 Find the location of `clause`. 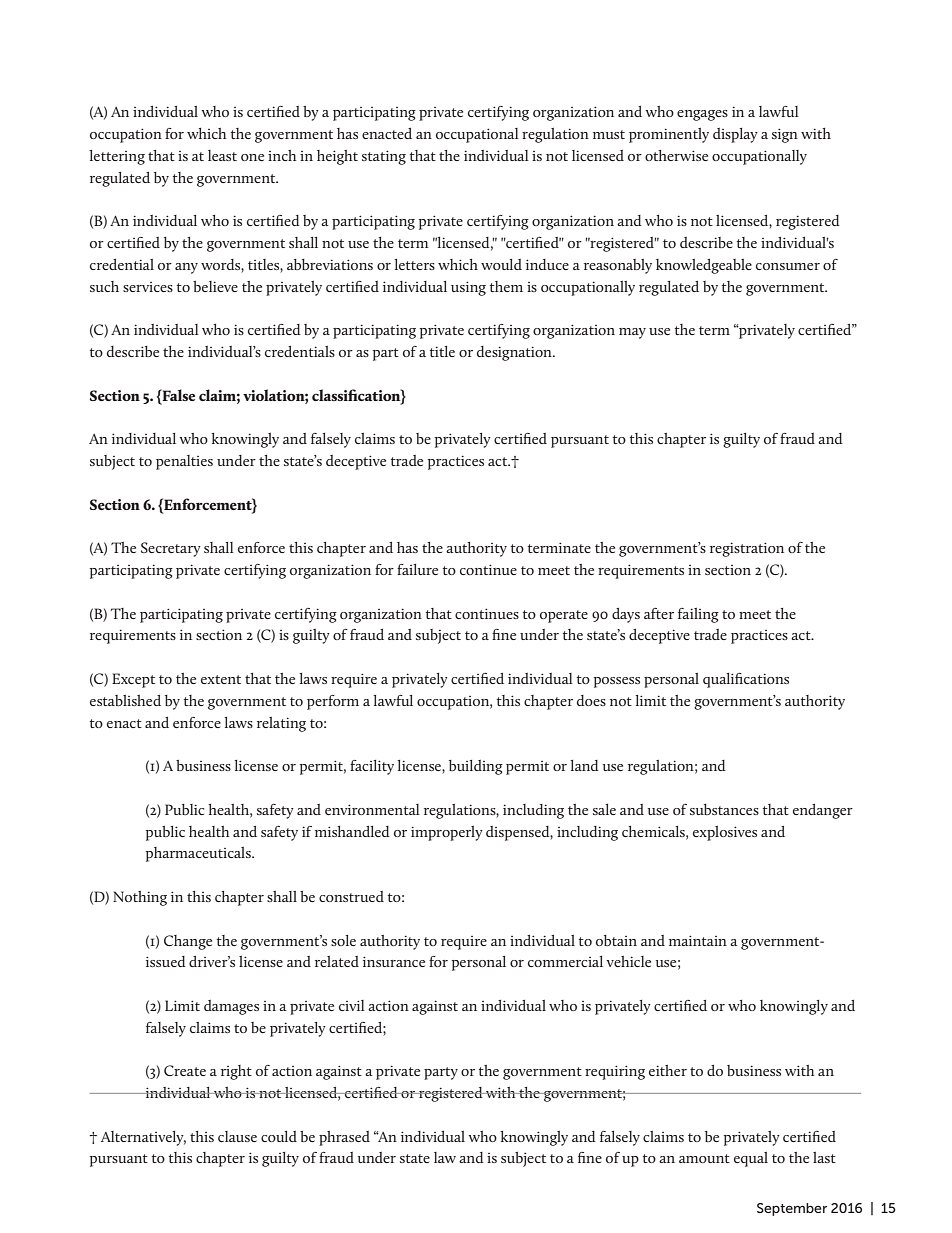

clause is located at coordinates (237, 1136).
